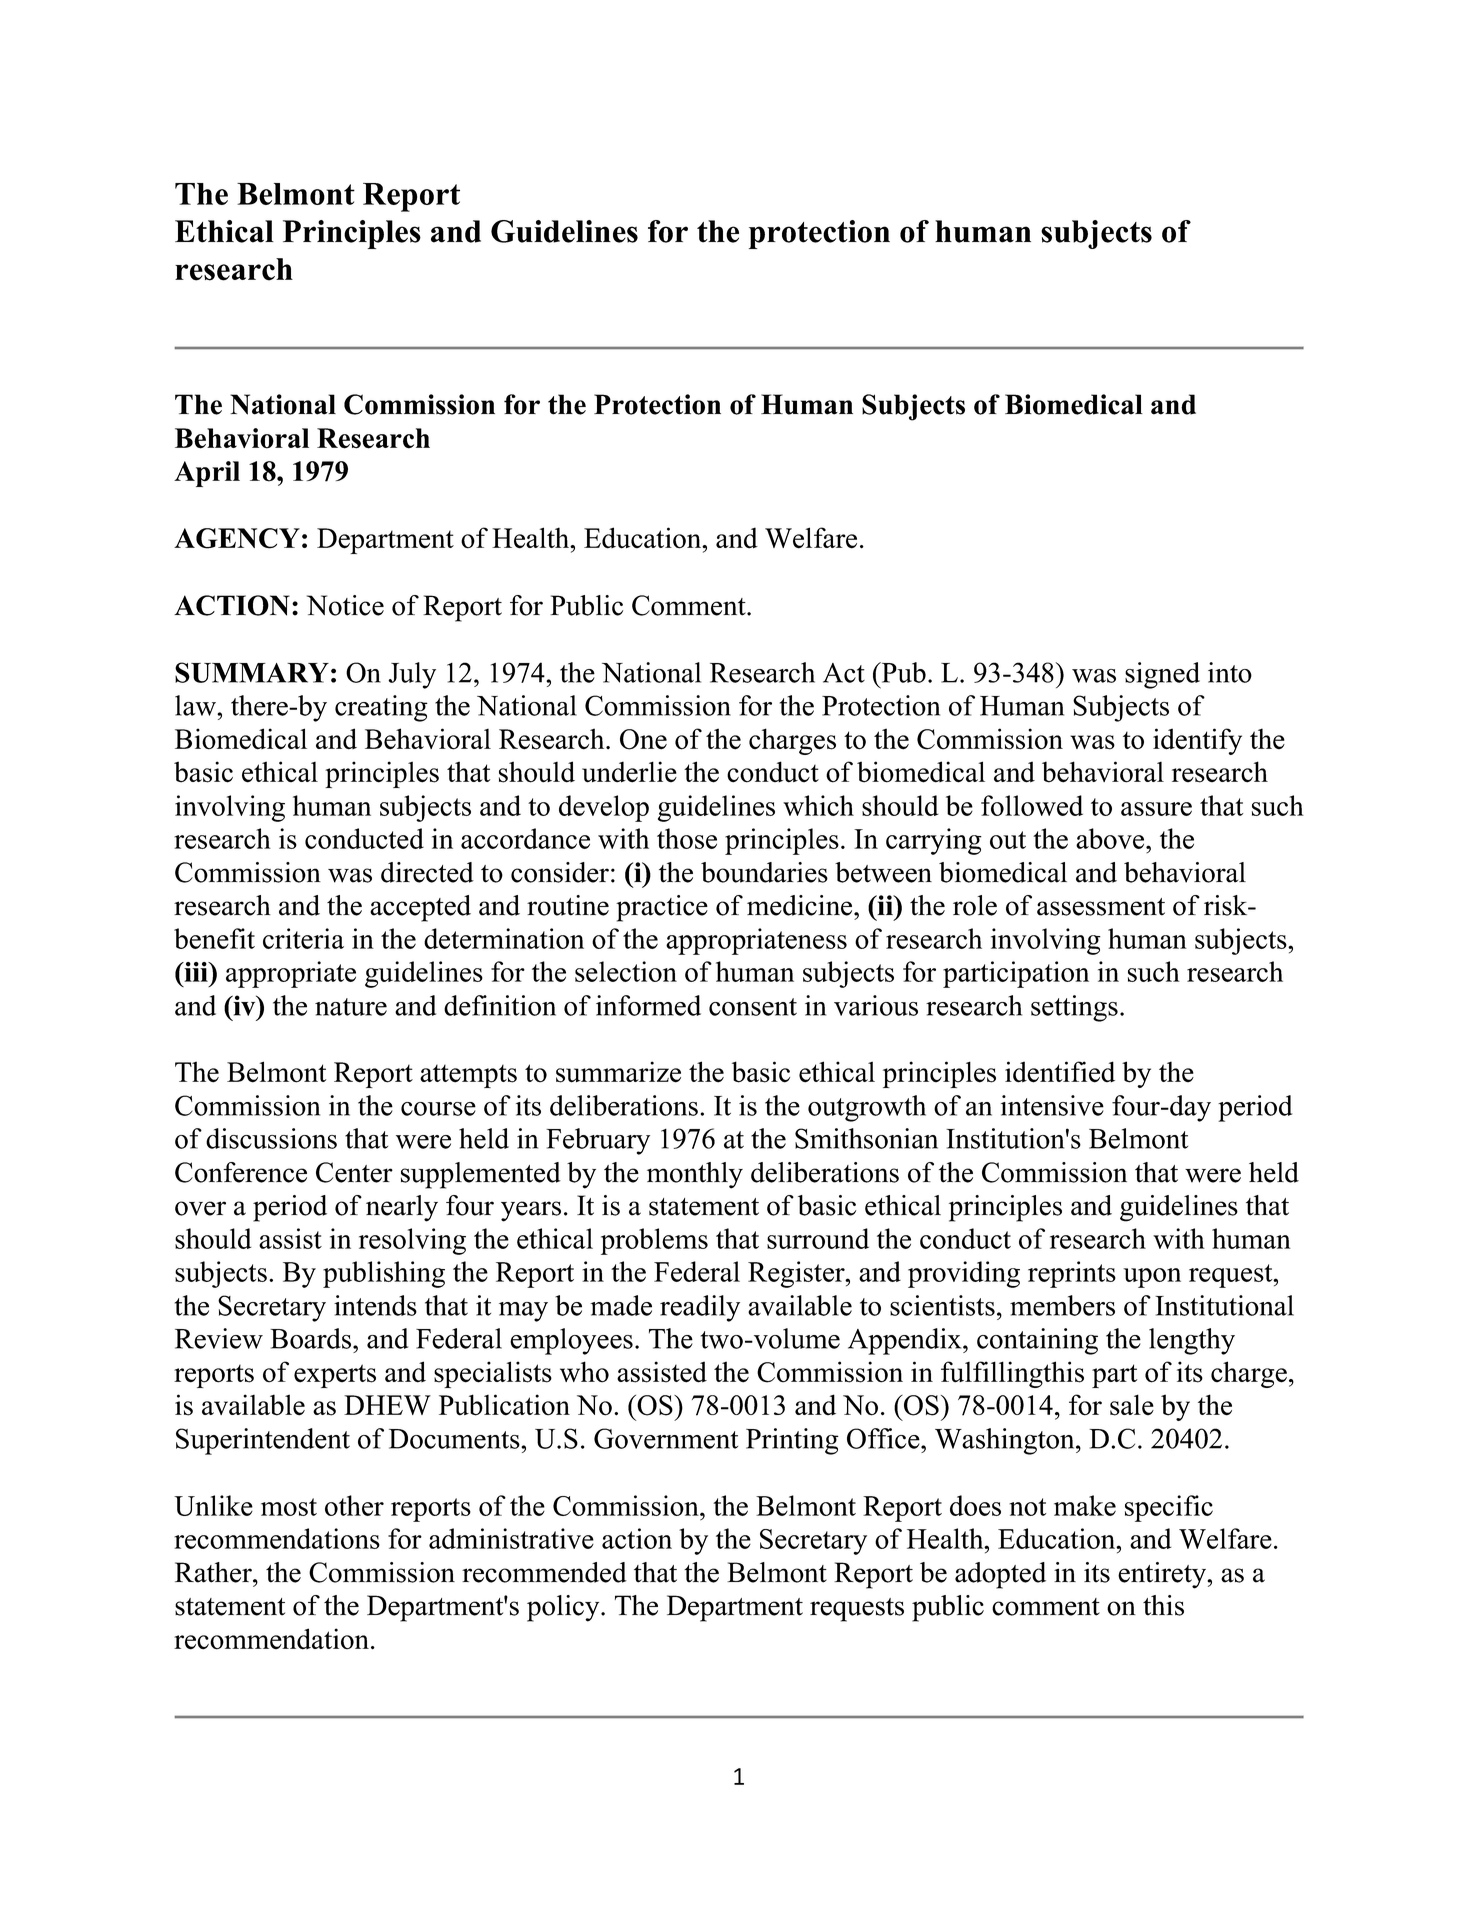  What do you see at coordinates (695, 1175) in the image?
I see `monthly` at bounding box center [695, 1175].
